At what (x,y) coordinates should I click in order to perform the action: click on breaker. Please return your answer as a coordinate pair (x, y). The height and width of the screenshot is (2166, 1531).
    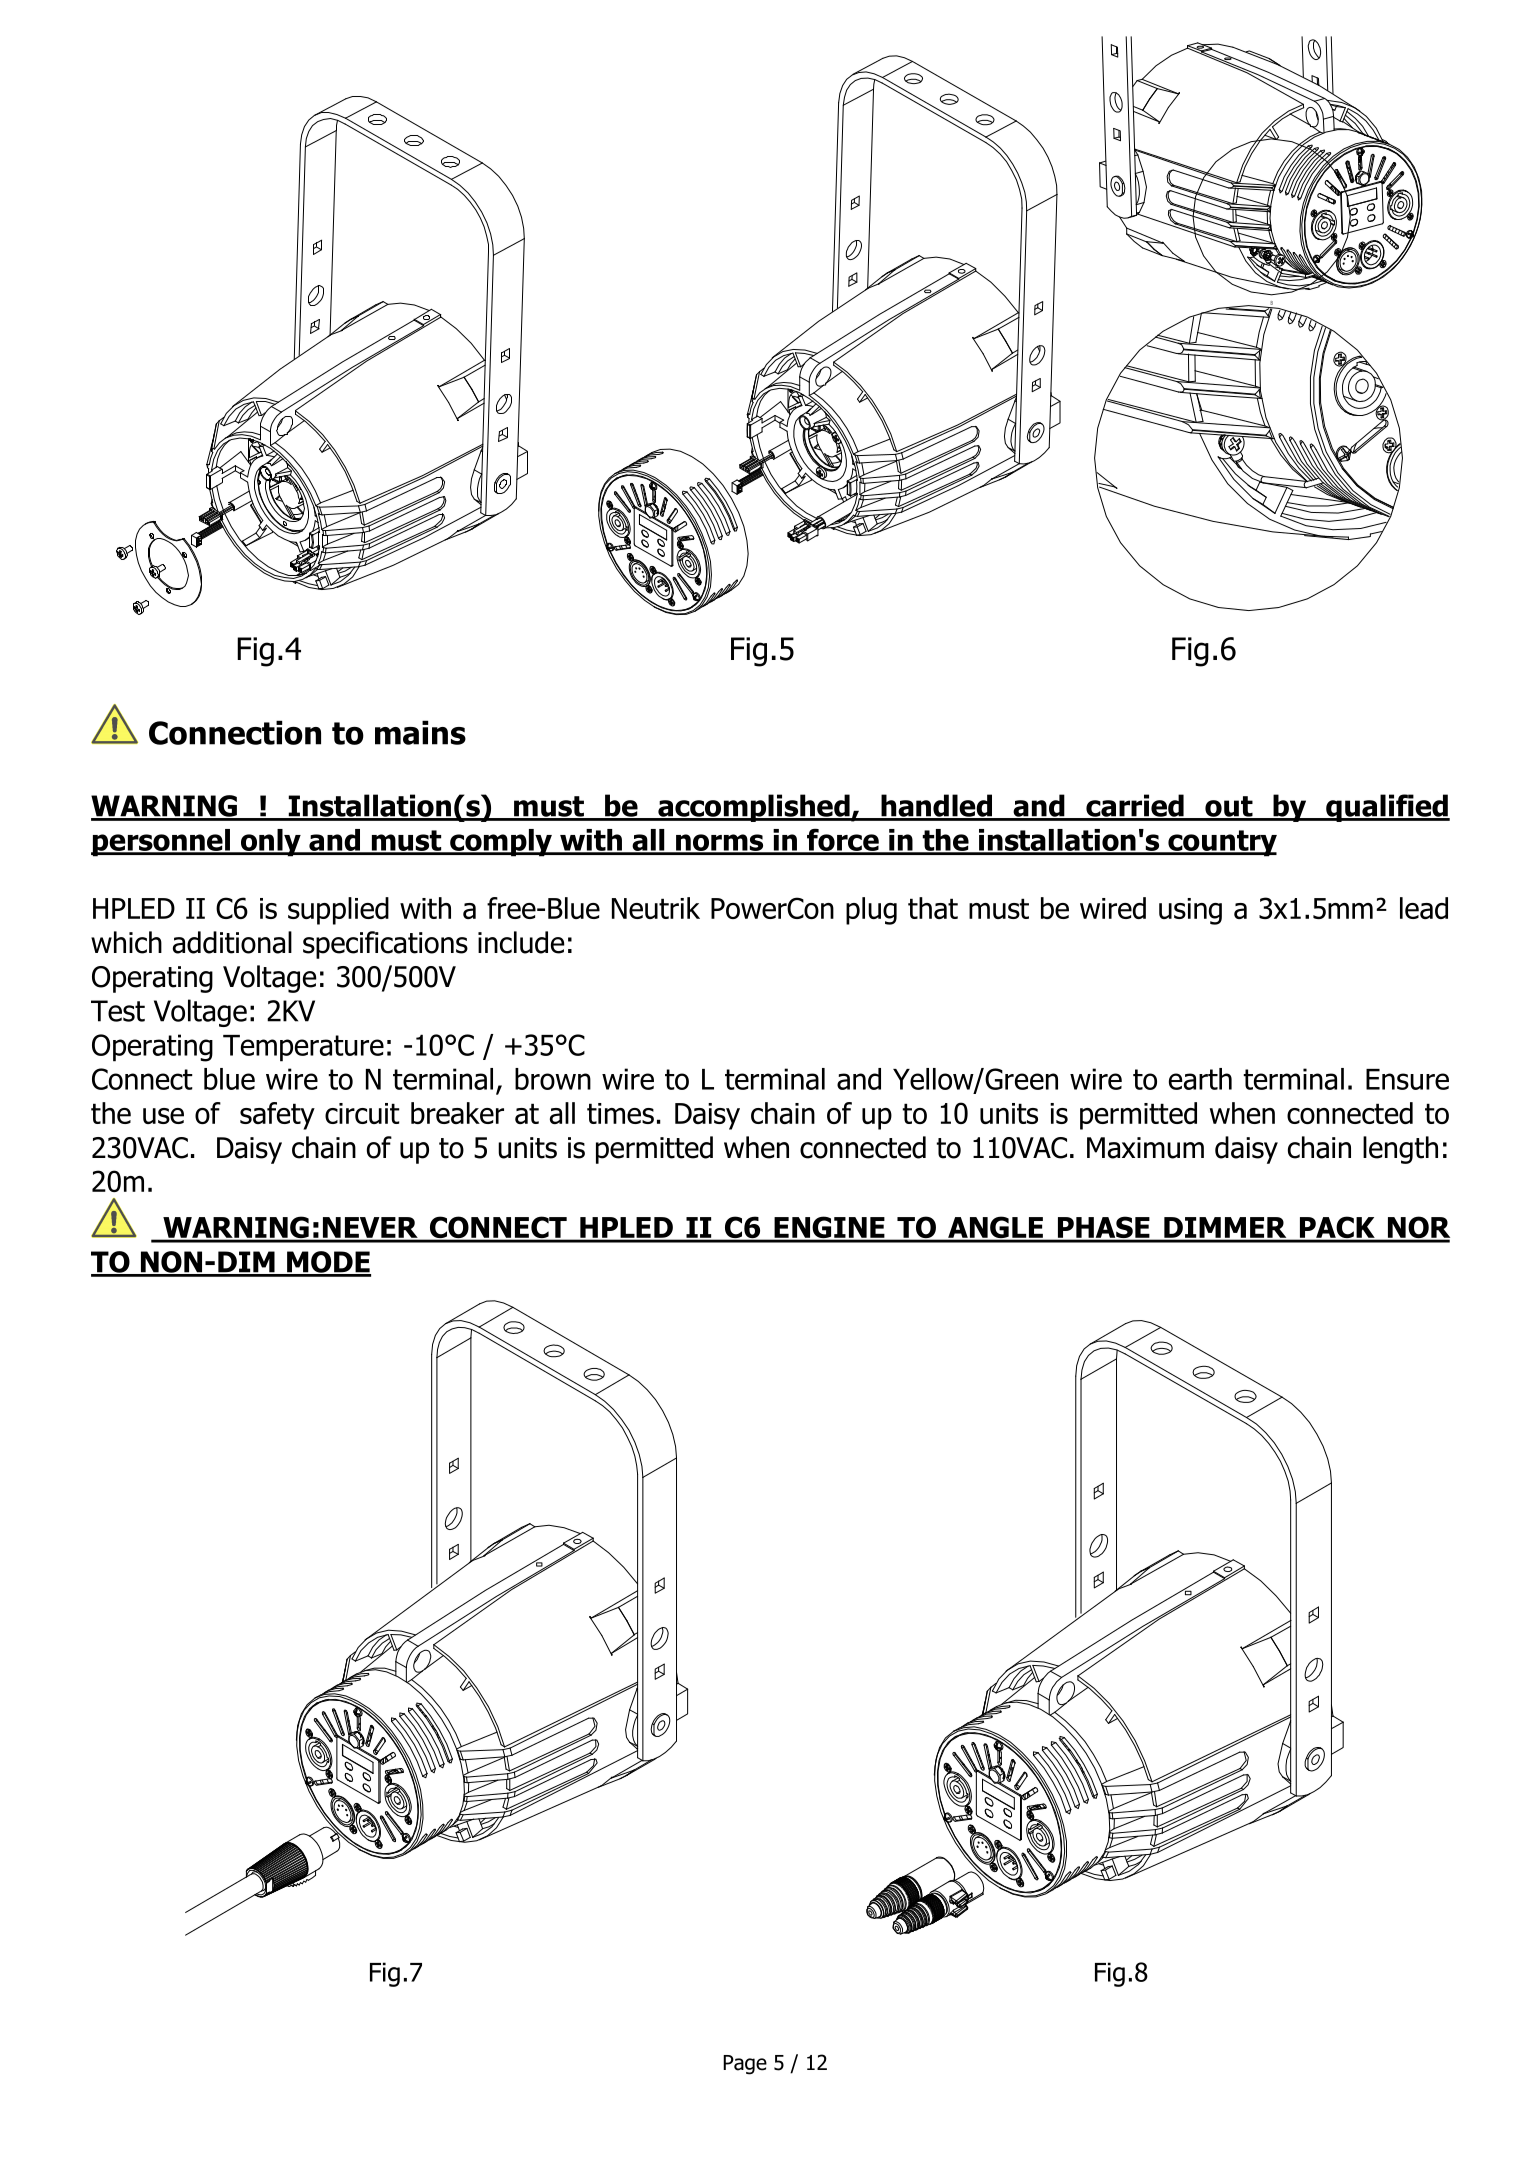
    Looking at the image, I should click on (457, 1113).
